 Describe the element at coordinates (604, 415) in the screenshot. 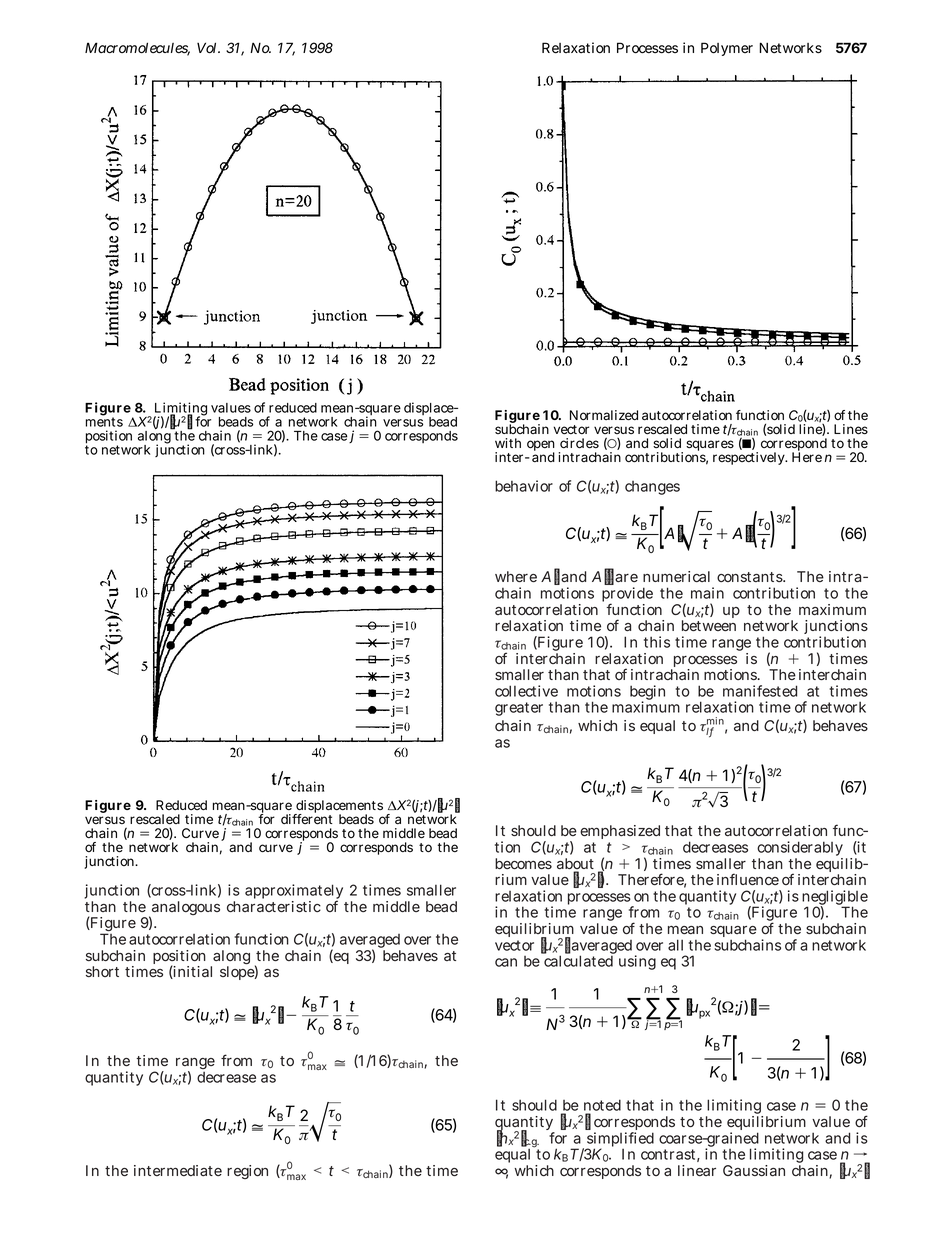

I see `Normalized` at that location.
